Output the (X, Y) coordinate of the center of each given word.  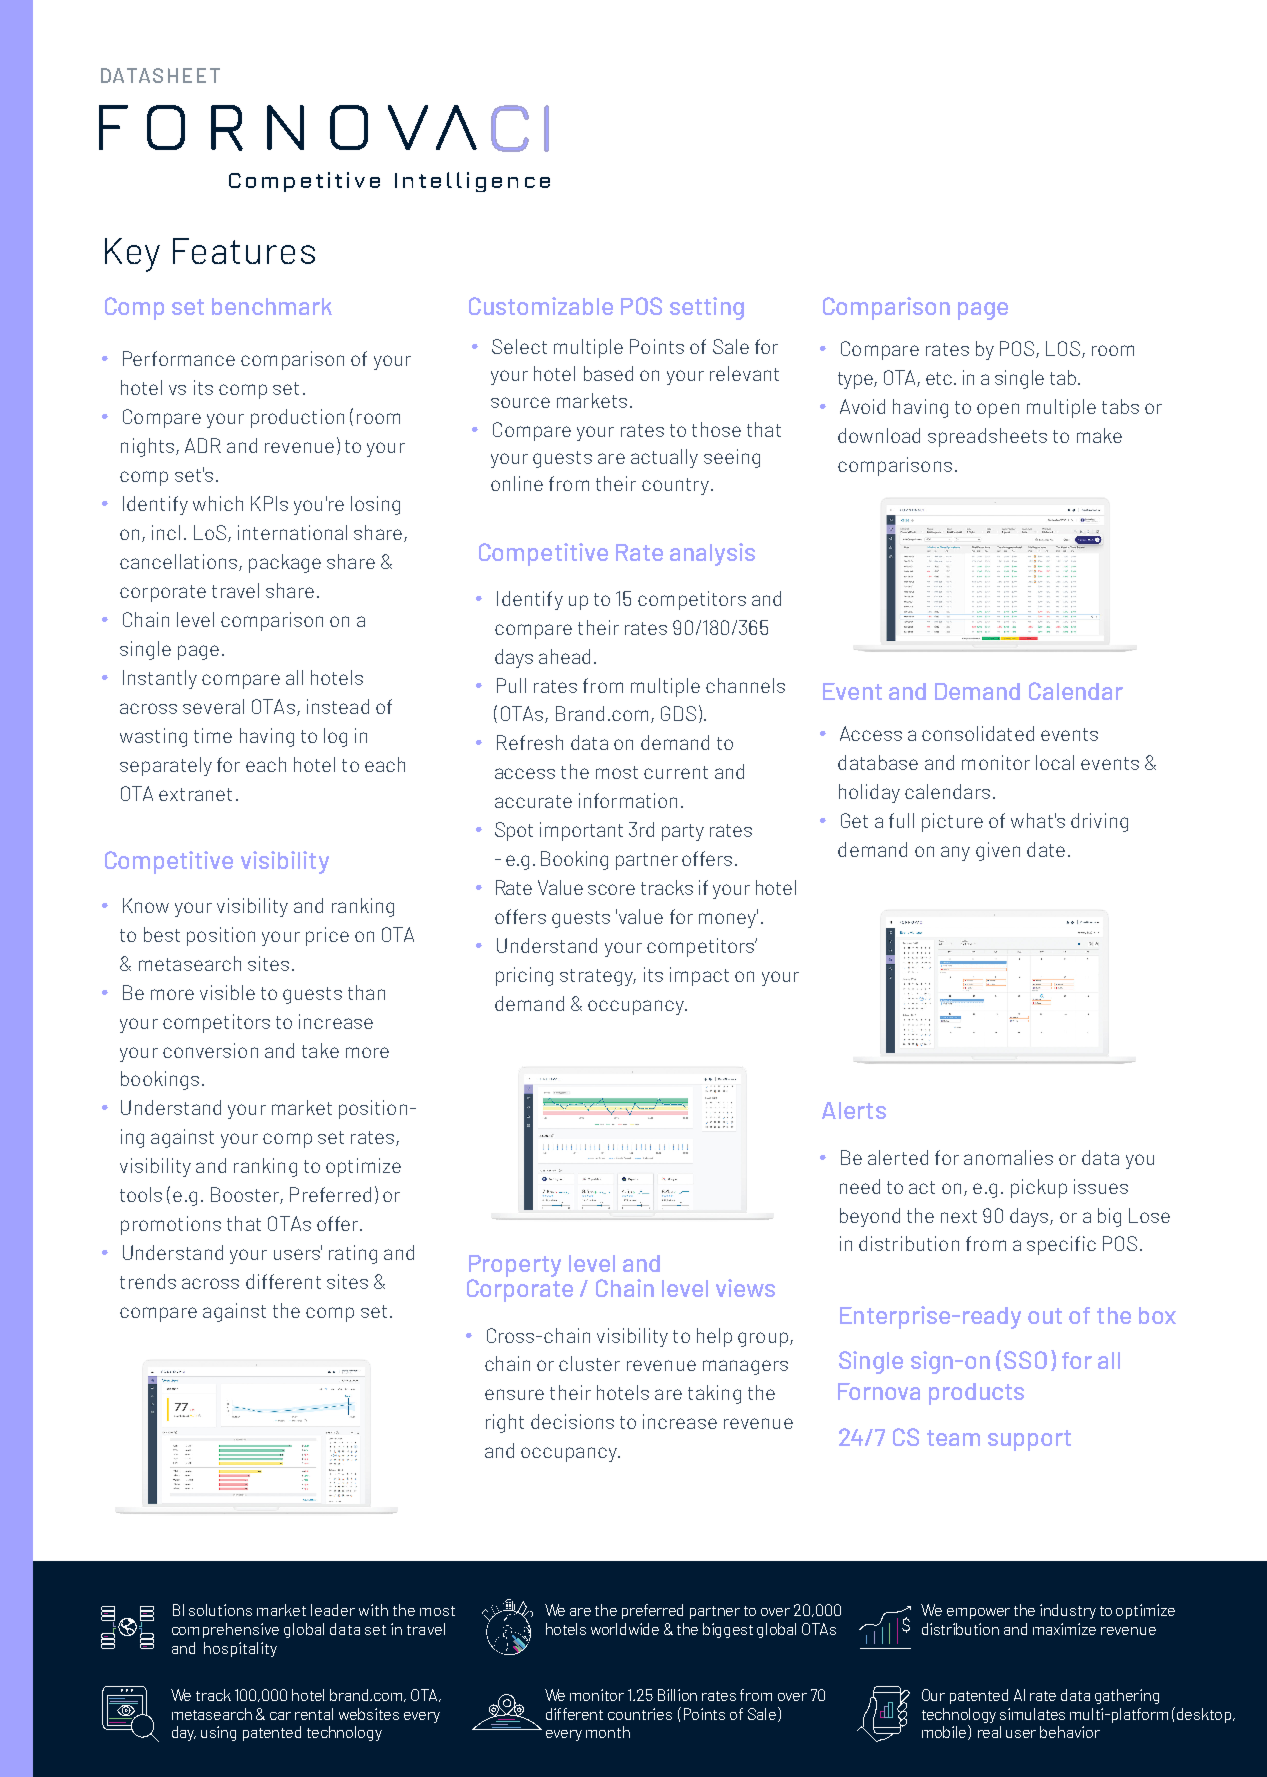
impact (699, 976)
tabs (1120, 406)
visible (227, 992)
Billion (677, 1695)
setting (707, 308)
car (280, 1716)
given (998, 851)
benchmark (272, 306)
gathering (1127, 1696)
